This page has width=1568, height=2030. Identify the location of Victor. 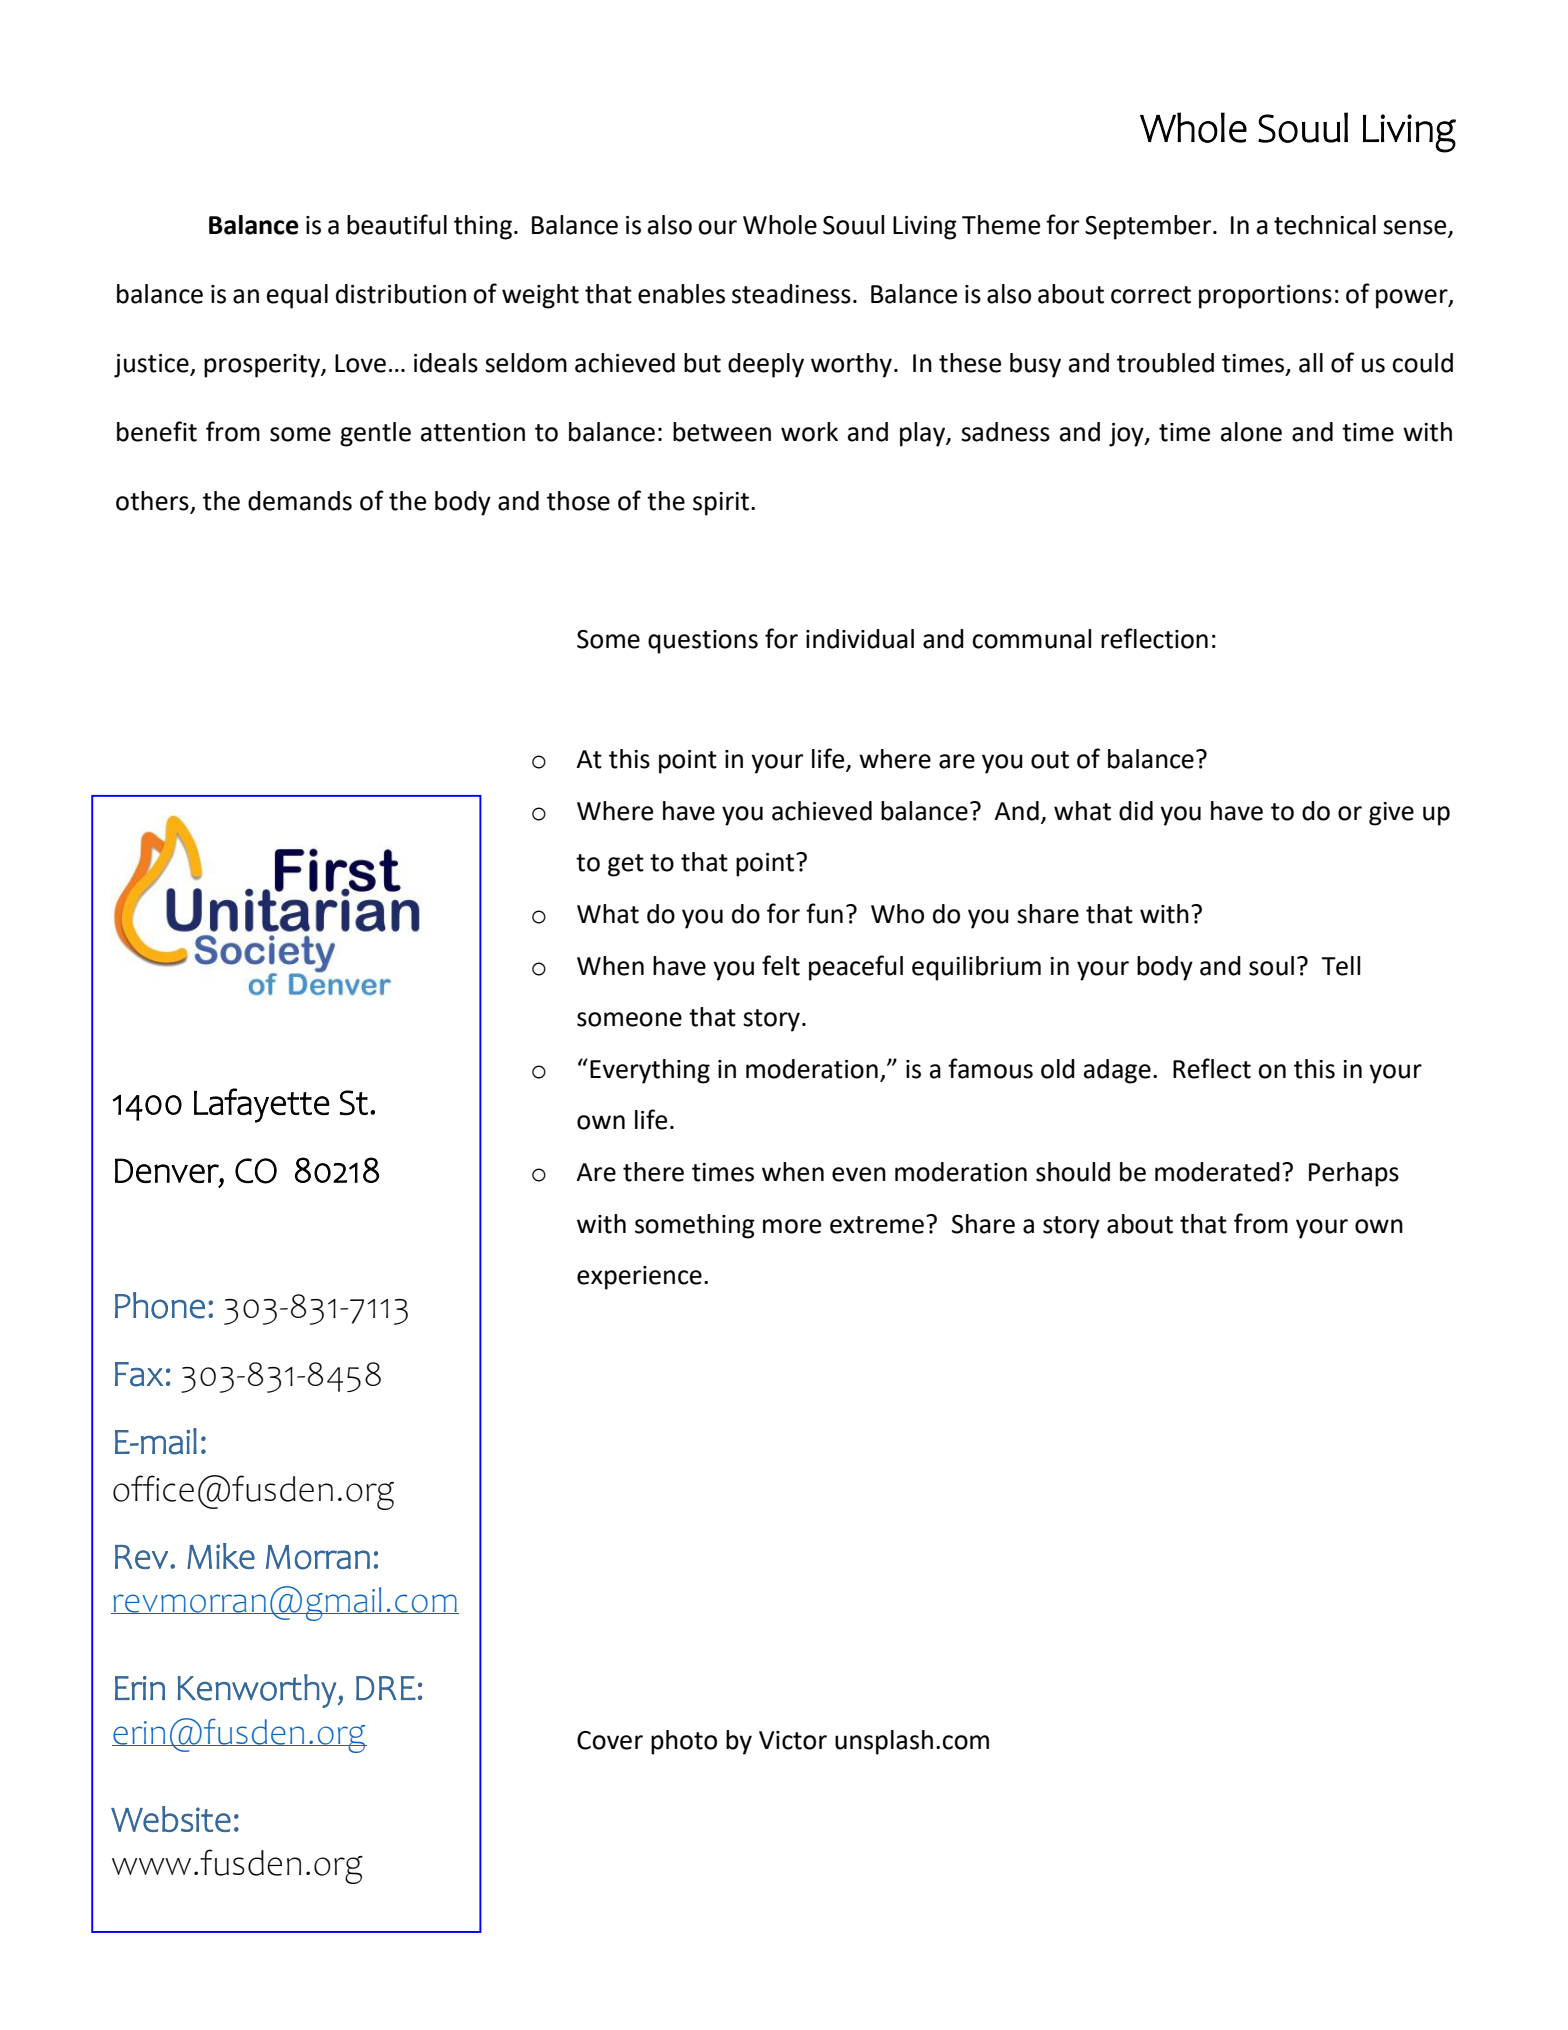
(793, 1740).
